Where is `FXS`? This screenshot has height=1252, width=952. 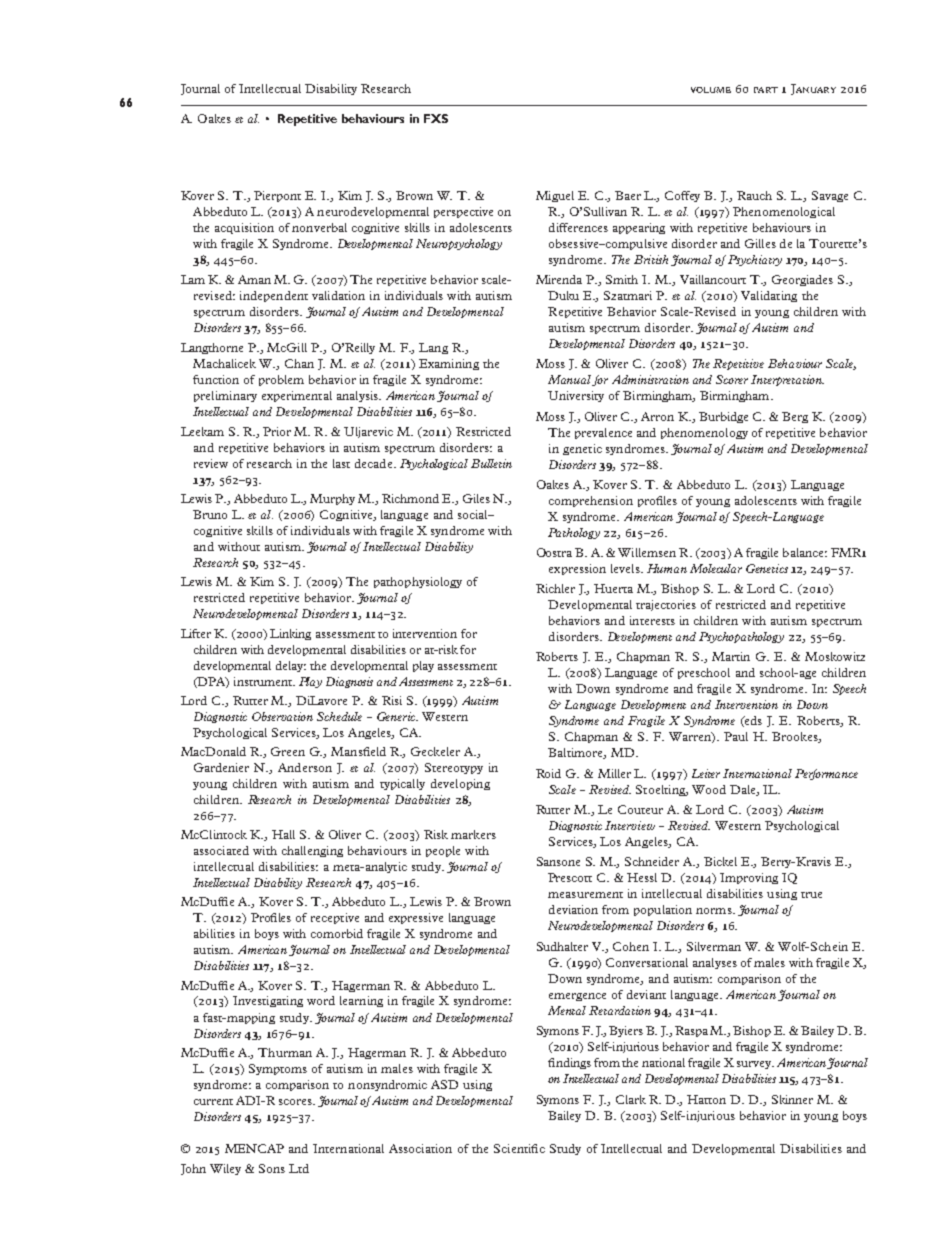
FXS is located at coordinates (436, 118).
